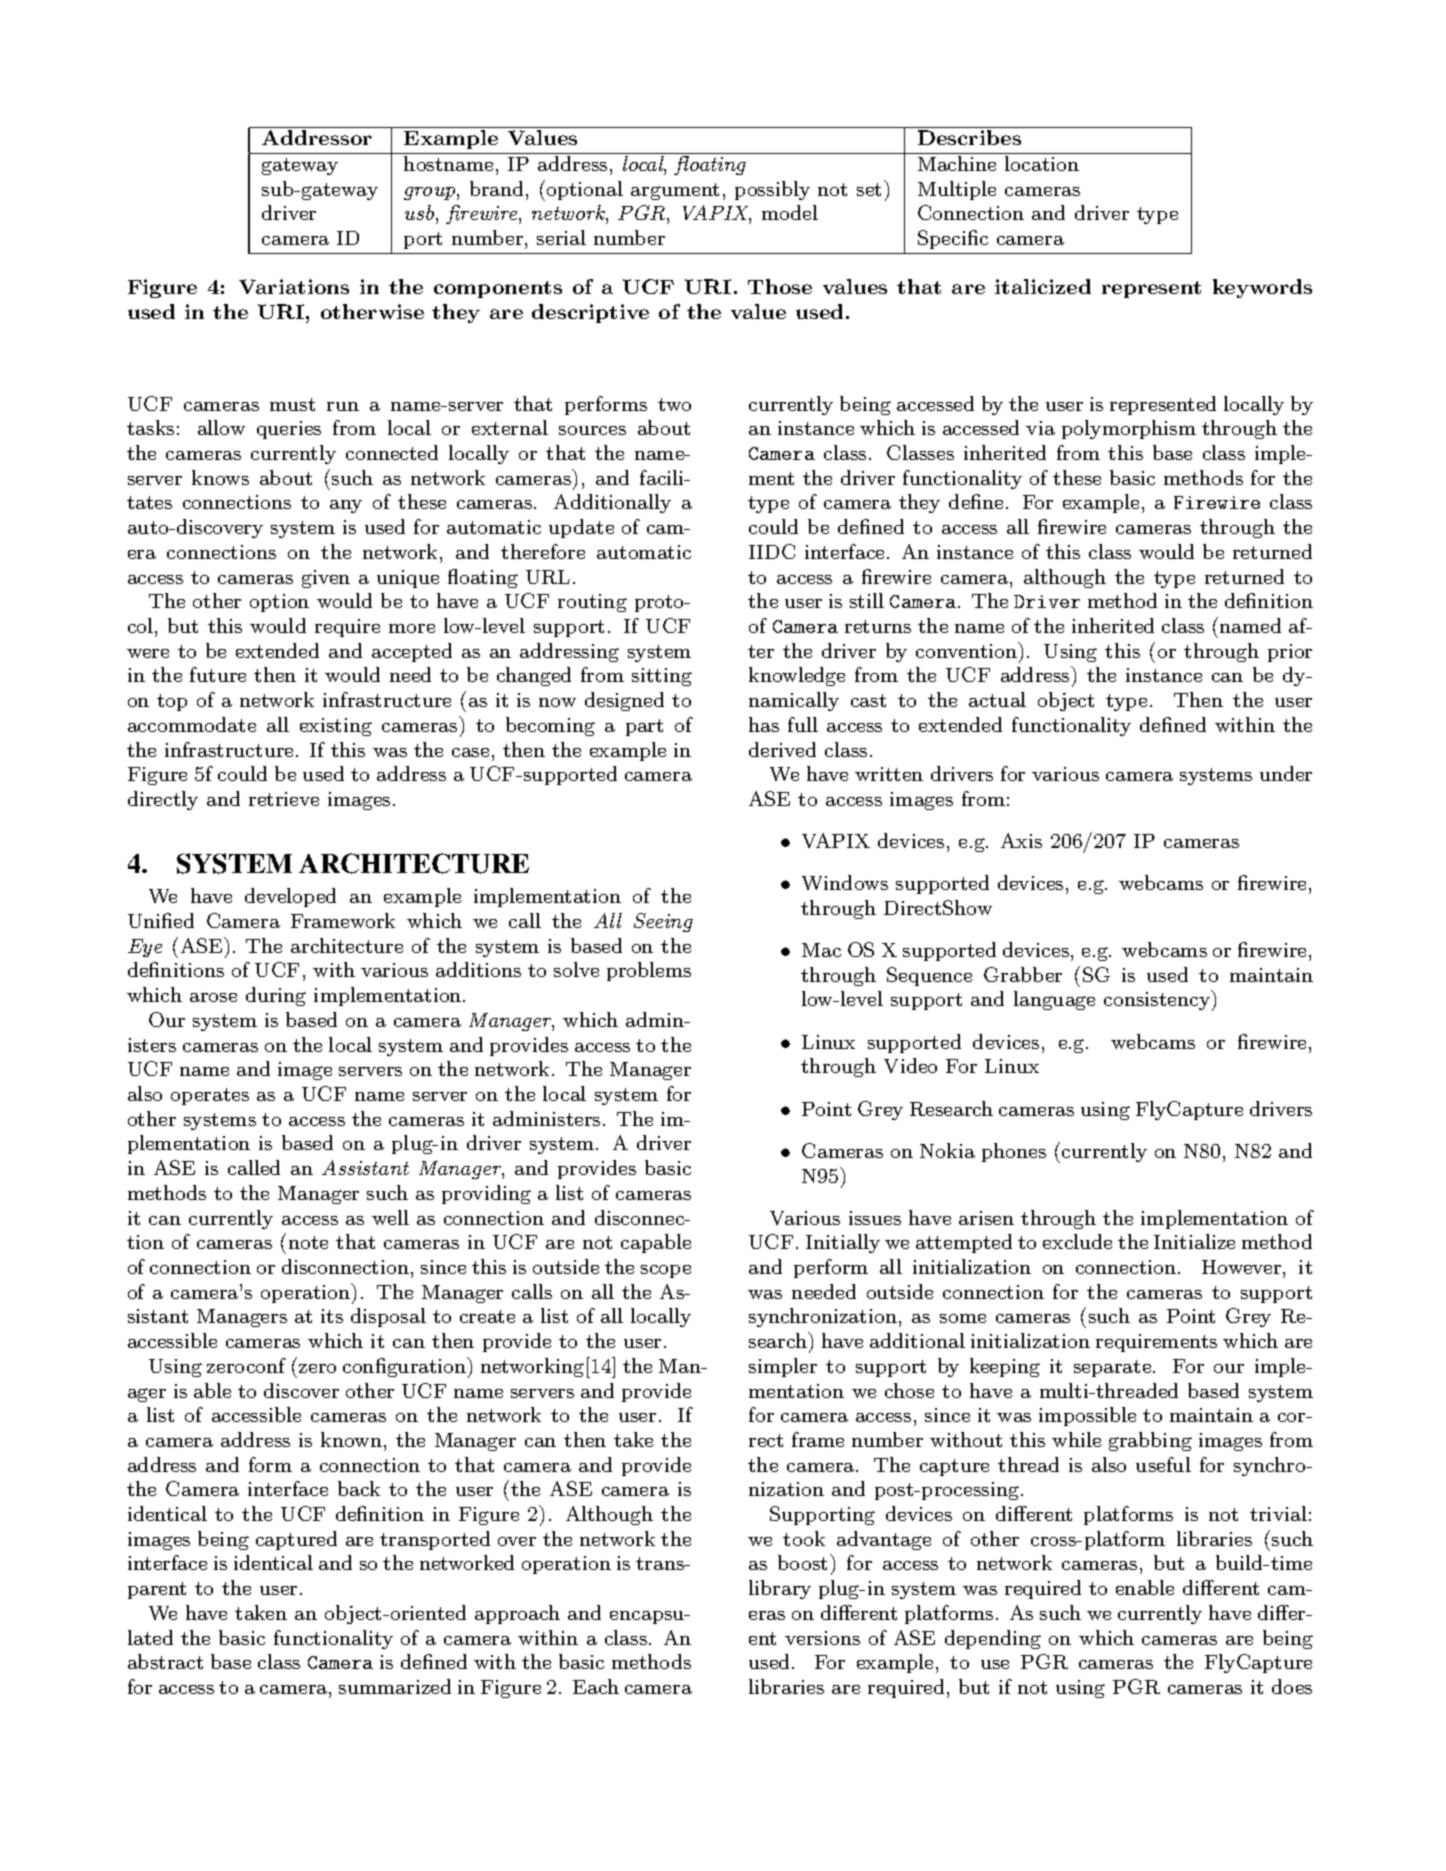  What do you see at coordinates (218, 674) in the image?
I see `future` at bounding box center [218, 674].
